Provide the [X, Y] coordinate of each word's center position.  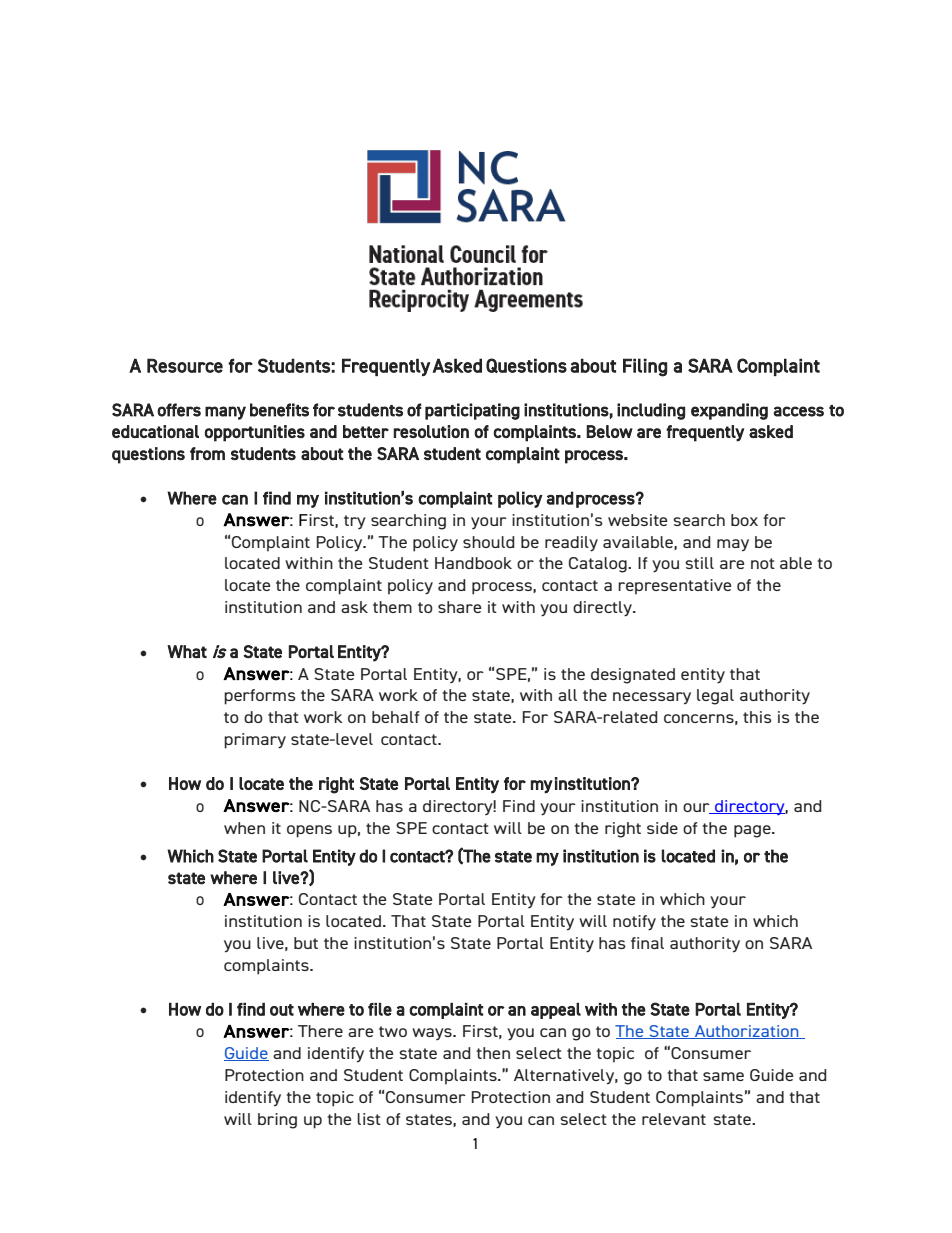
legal [715, 697]
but [306, 943]
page [753, 831]
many [225, 413]
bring [277, 1121]
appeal [556, 1011]
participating [472, 411]
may [733, 545]
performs [260, 697]
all [567, 695]
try [355, 522]
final [647, 943]
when [244, 828]
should [489, 542]
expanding [729, 411]
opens [309, 831]
